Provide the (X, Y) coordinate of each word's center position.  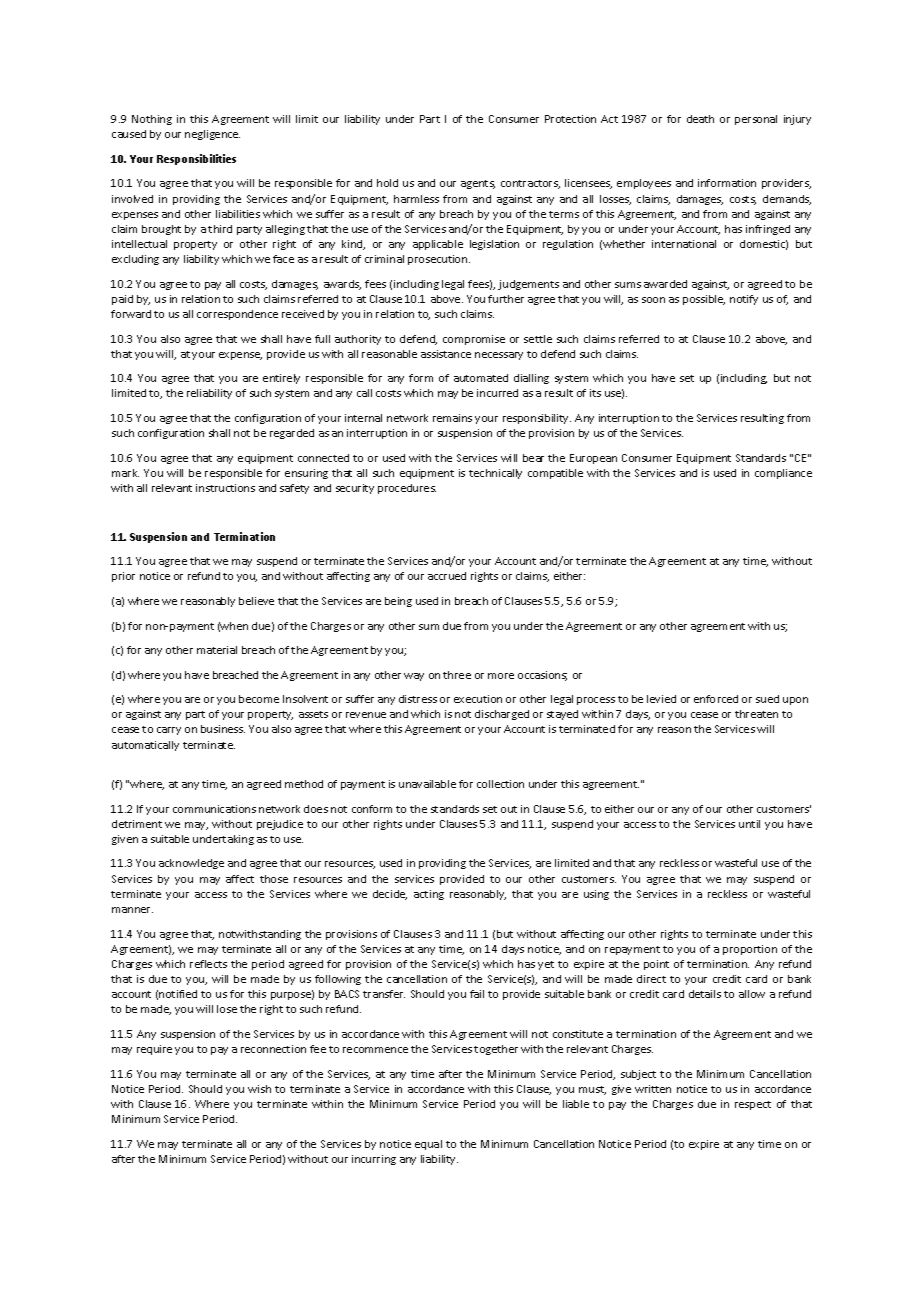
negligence (212, 135)
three (457, 675)
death (700, 119)
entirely (281, 379)
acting (429, 895)
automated (481, 378)
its (595, 393)
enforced (716, 699)
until (749, 824)
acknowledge (191, 864)
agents (478, 184)
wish (259, 1089)
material (217, 650)
